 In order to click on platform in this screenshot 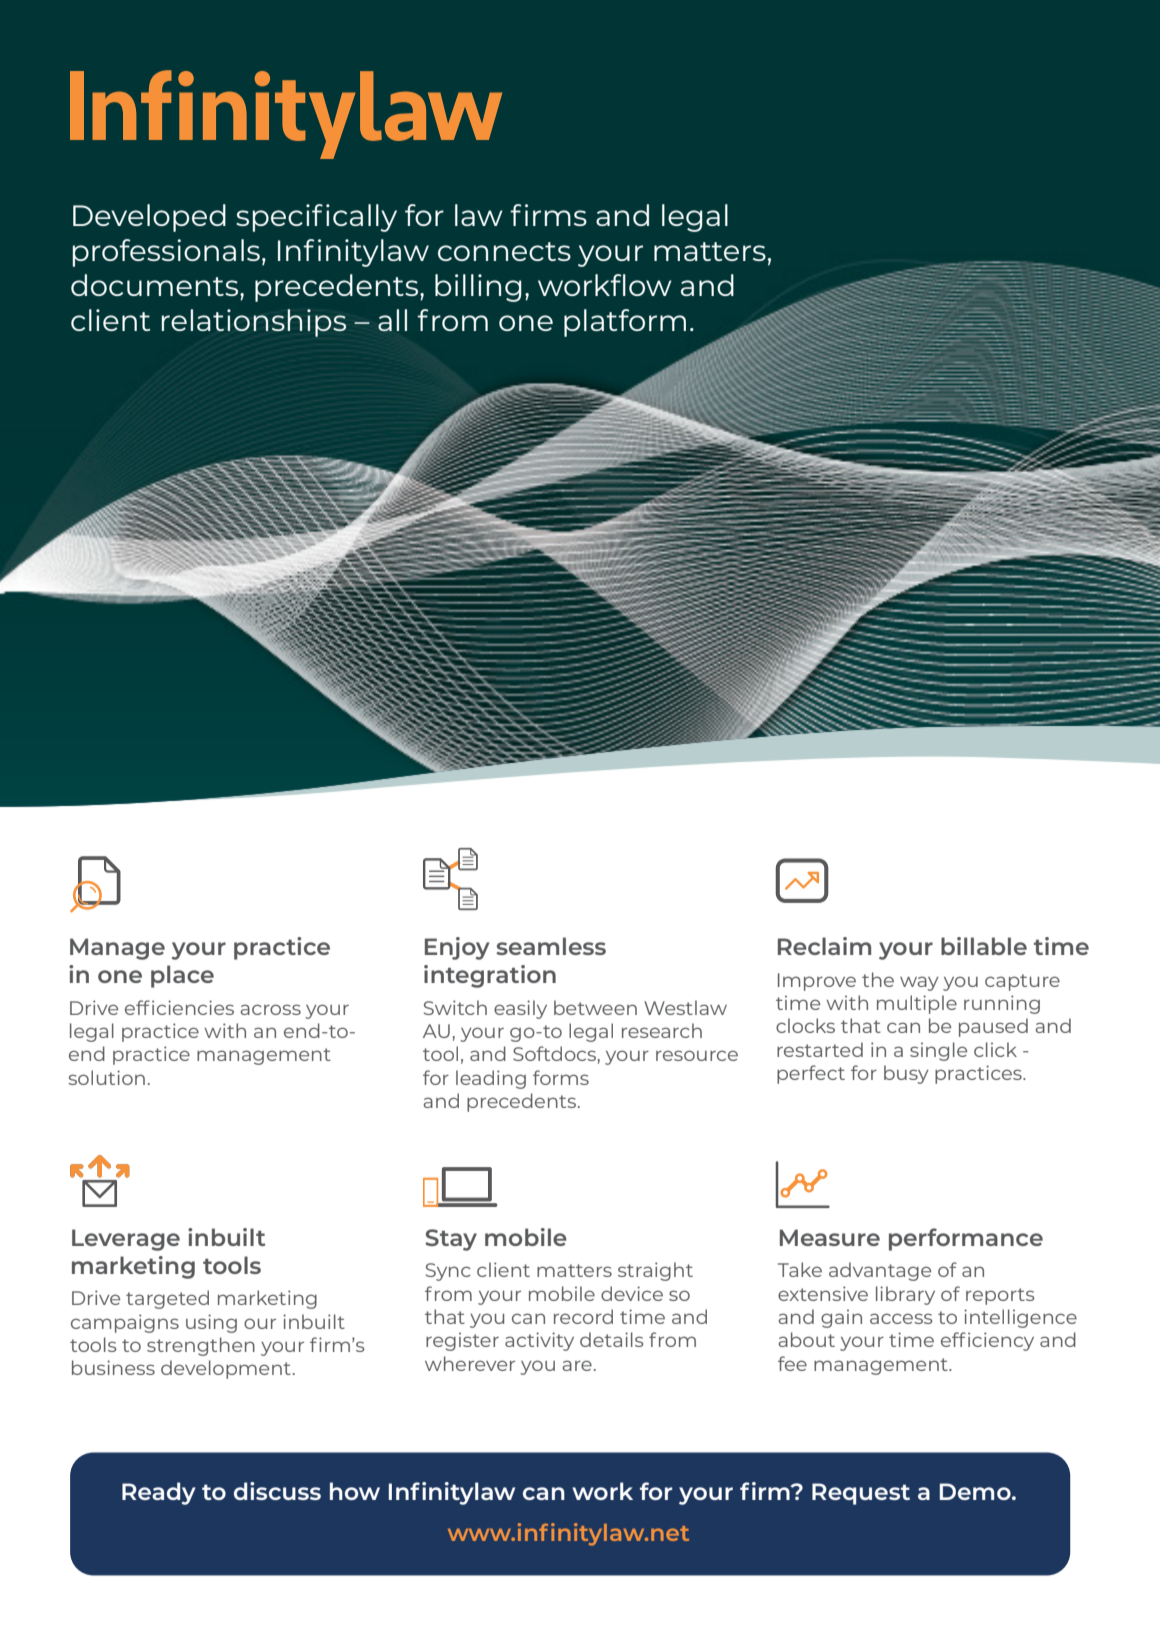, I will do `click(625, 323)`.
